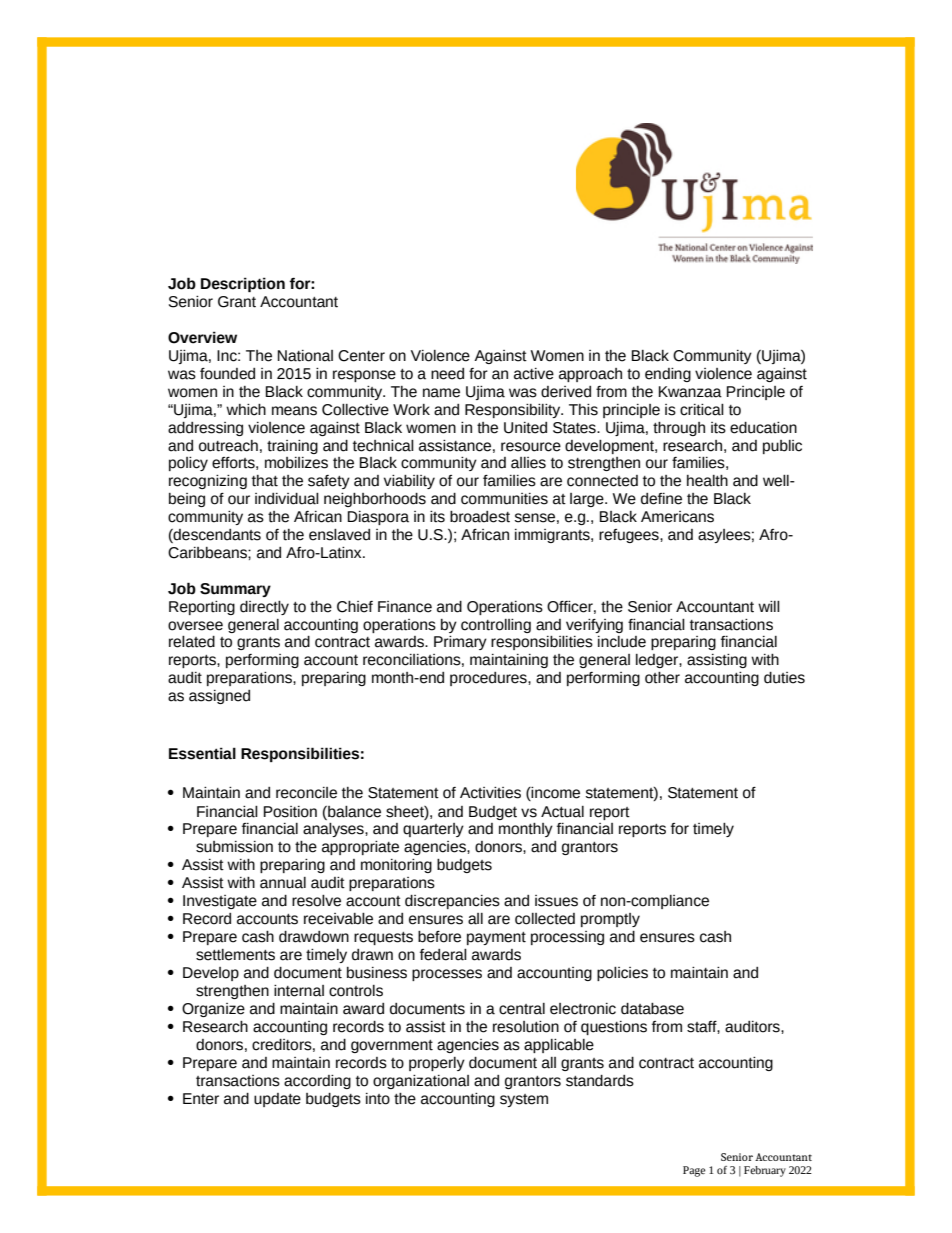 The height and width of the screenshot is (1233, 952). Describe the element at coordinates (668, 375) in the screenshot. I see `ending` at that location.
